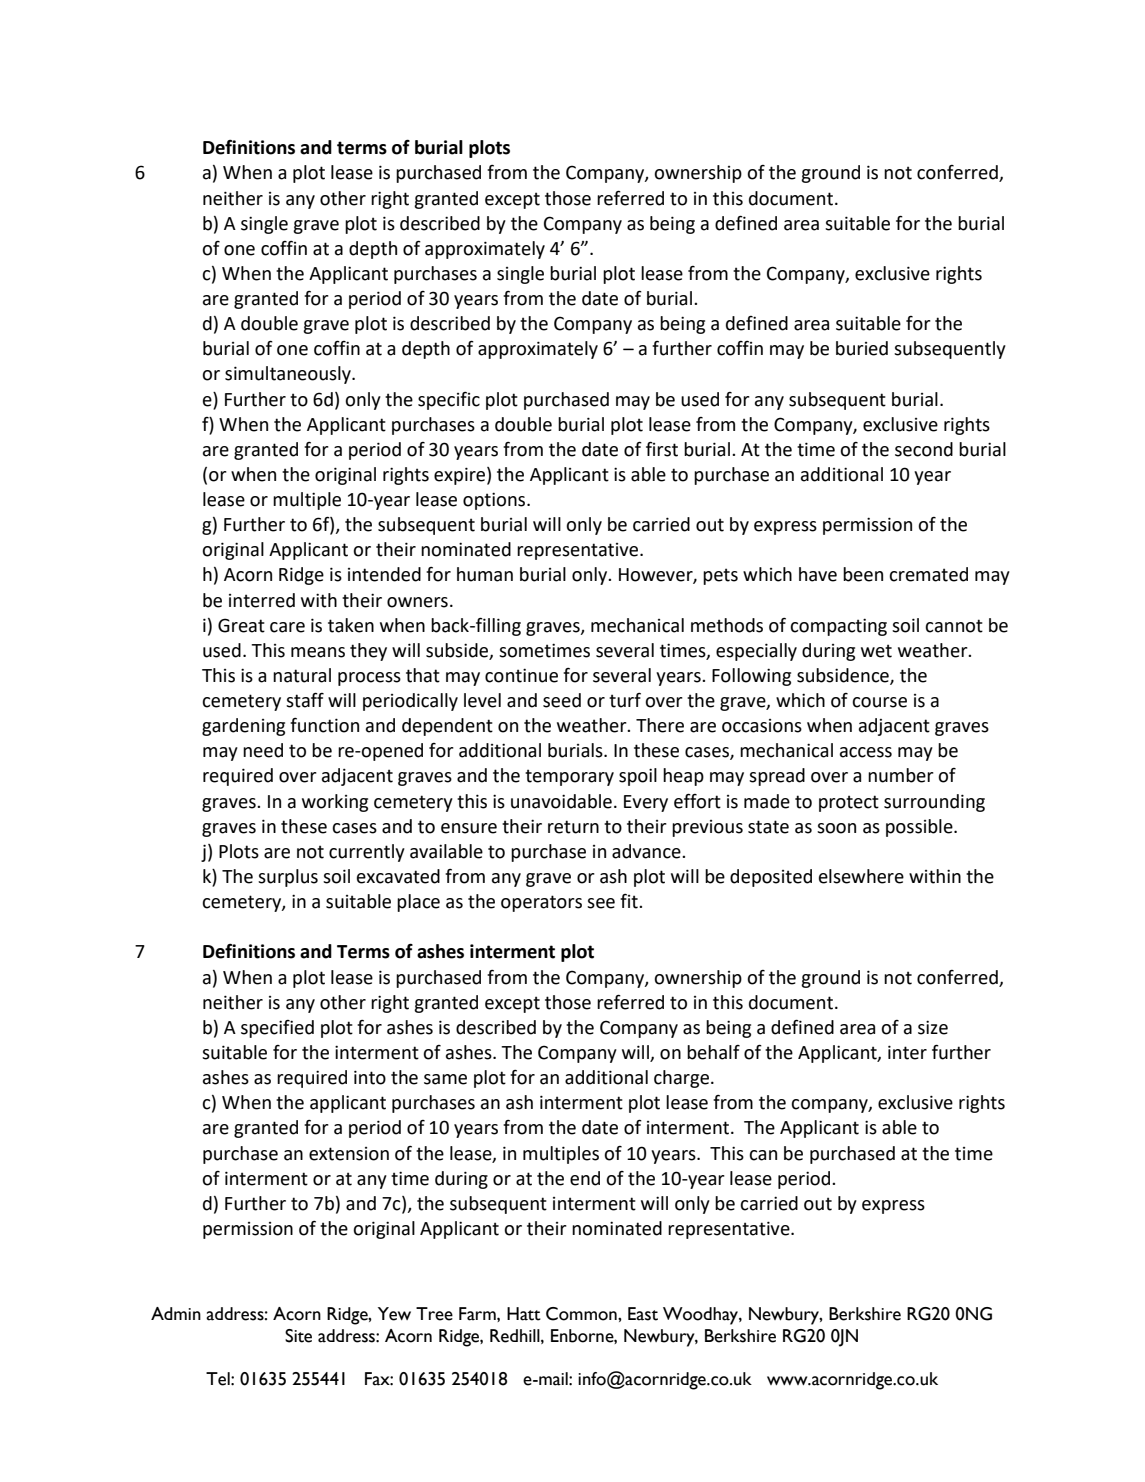  What do you see at coordinates (289, 375) in the screenshot?
I see `simultaneously` at bounding box center [289, 375].
